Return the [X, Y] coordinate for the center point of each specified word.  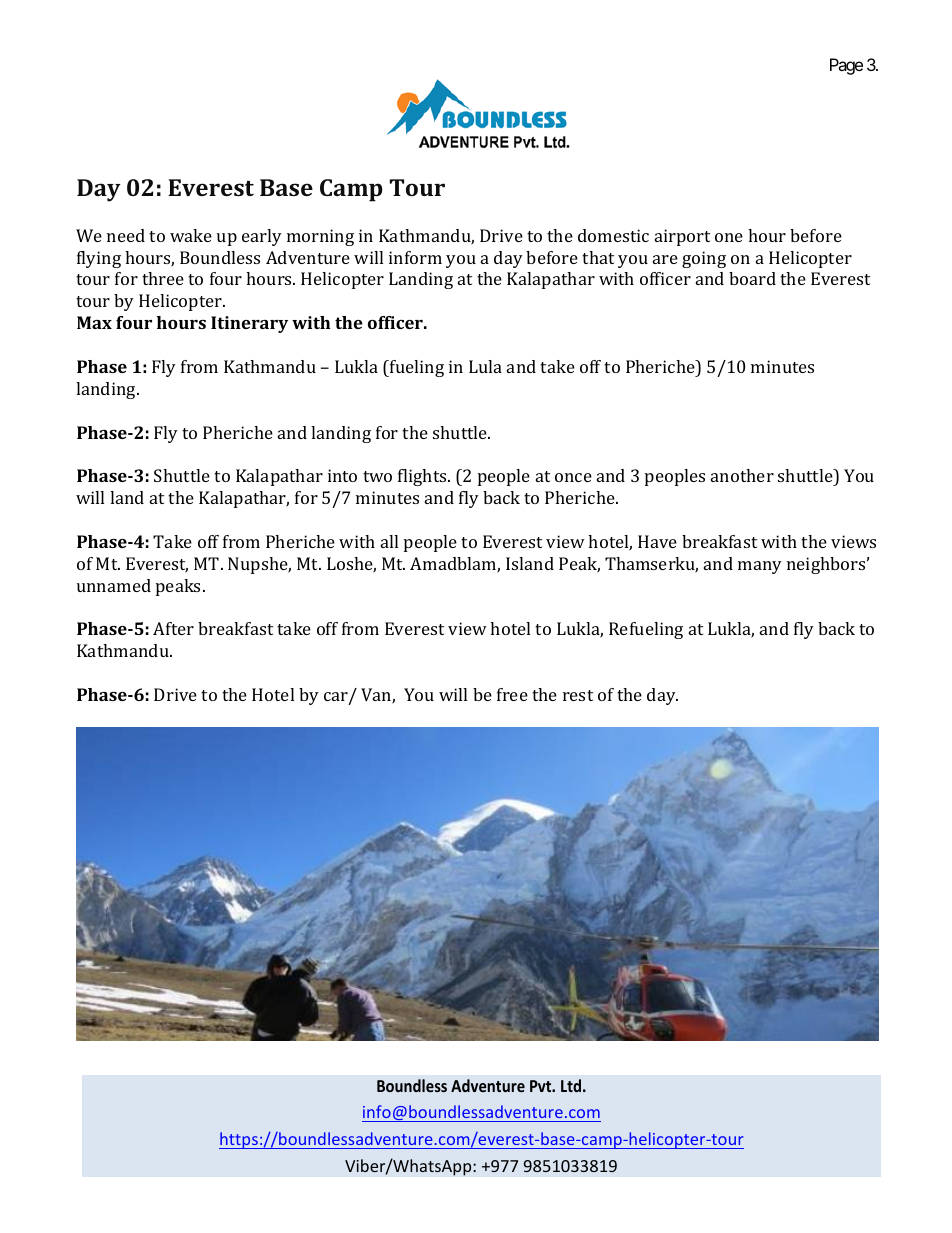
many [760, 567]
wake [191, 235]
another [742, 475]
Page [846, 66]
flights [423, 477]
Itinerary [249, 324]
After [173, 628]
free [512, 694]
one [729, 237]
